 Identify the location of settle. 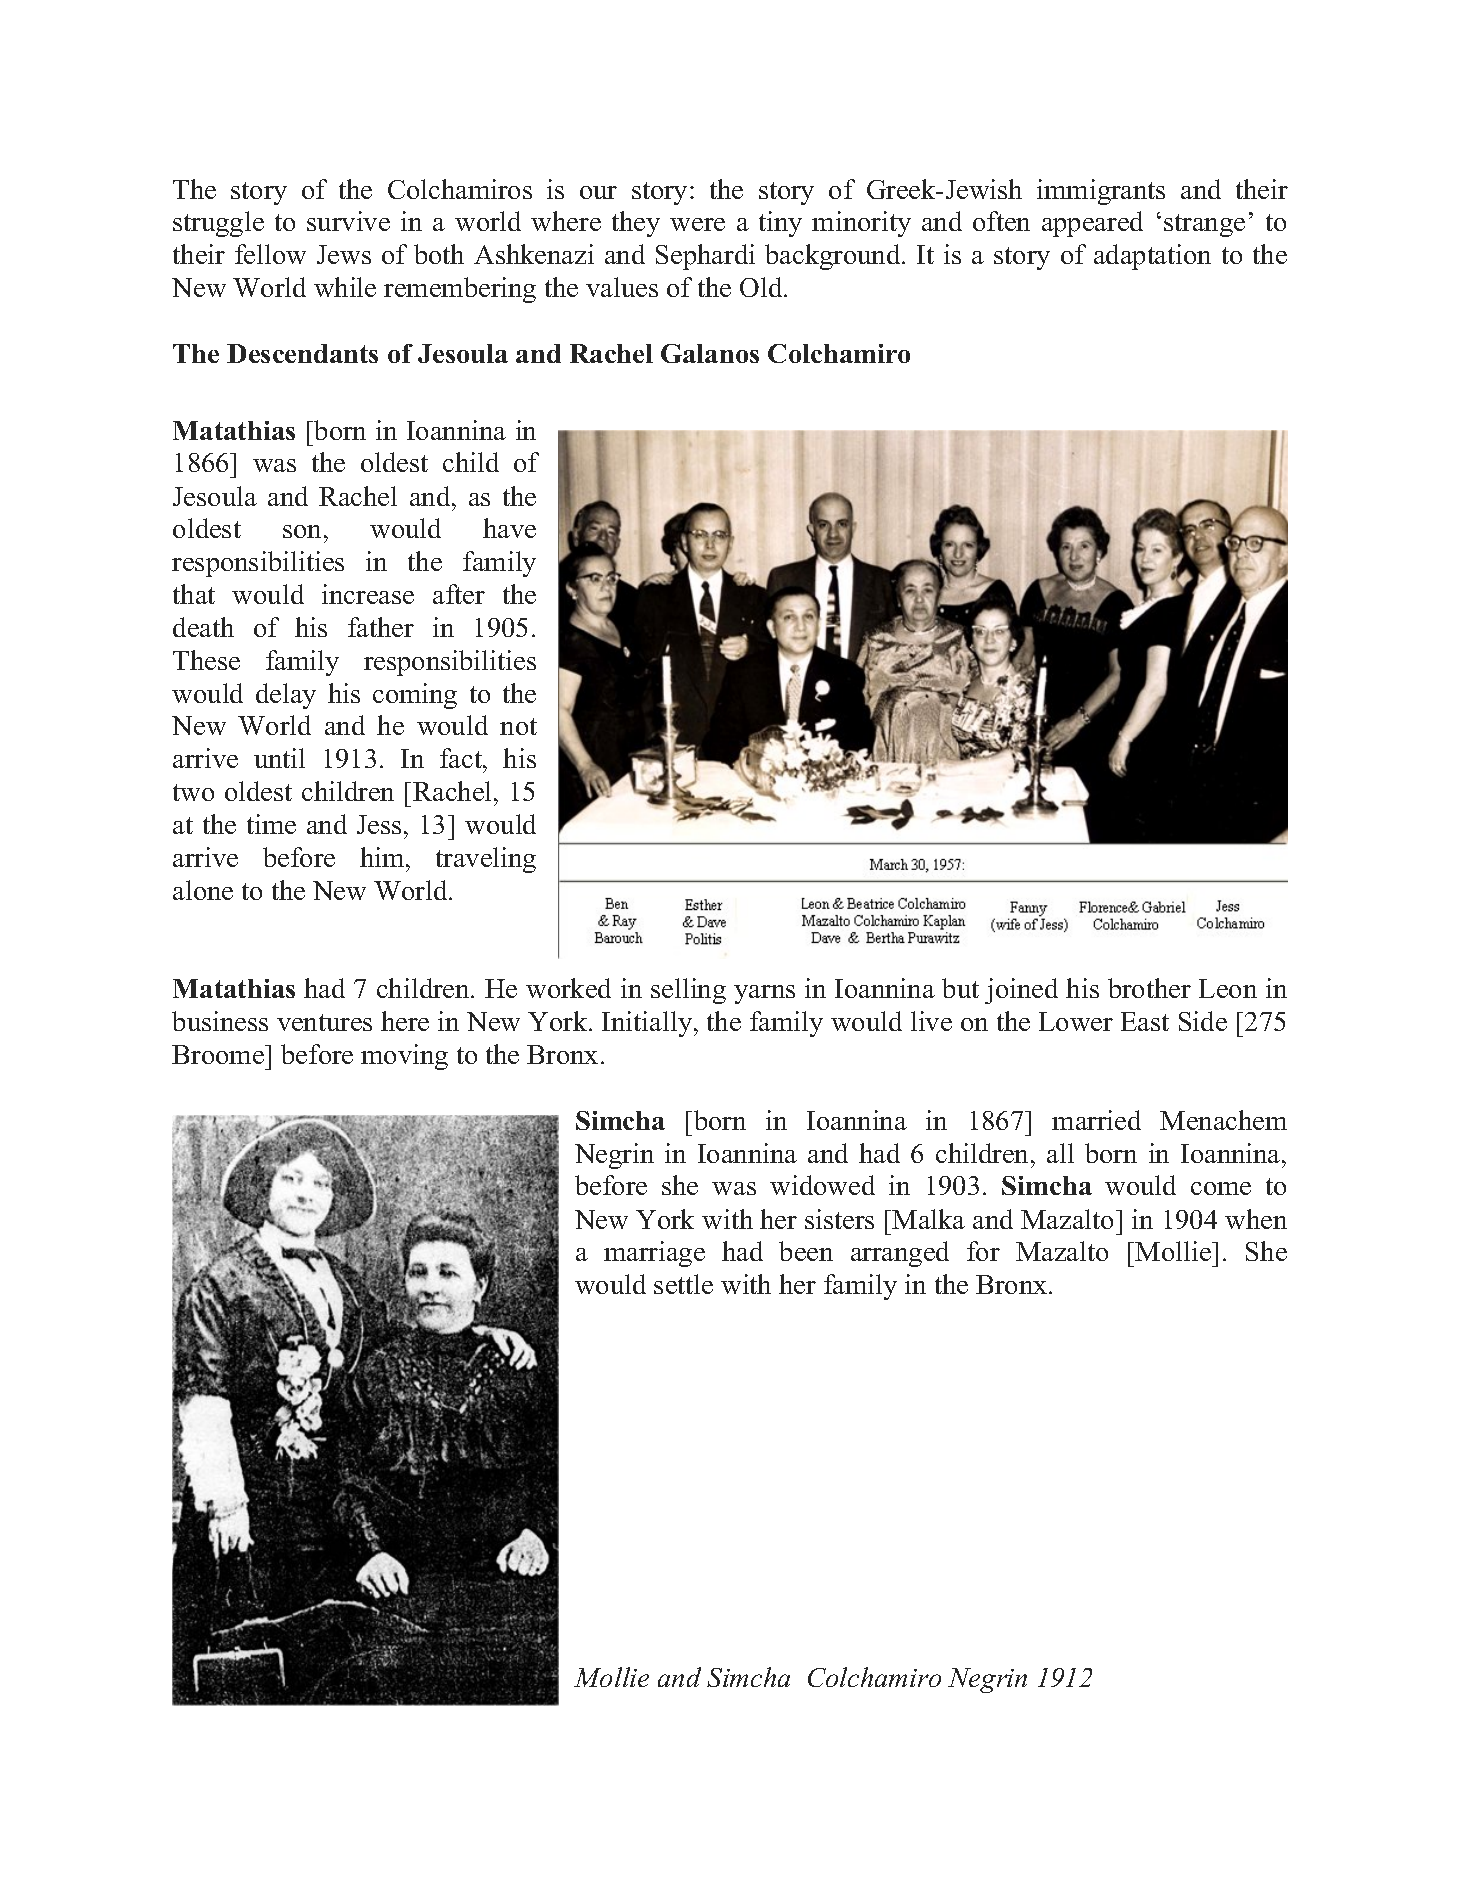
(683, 1284).
